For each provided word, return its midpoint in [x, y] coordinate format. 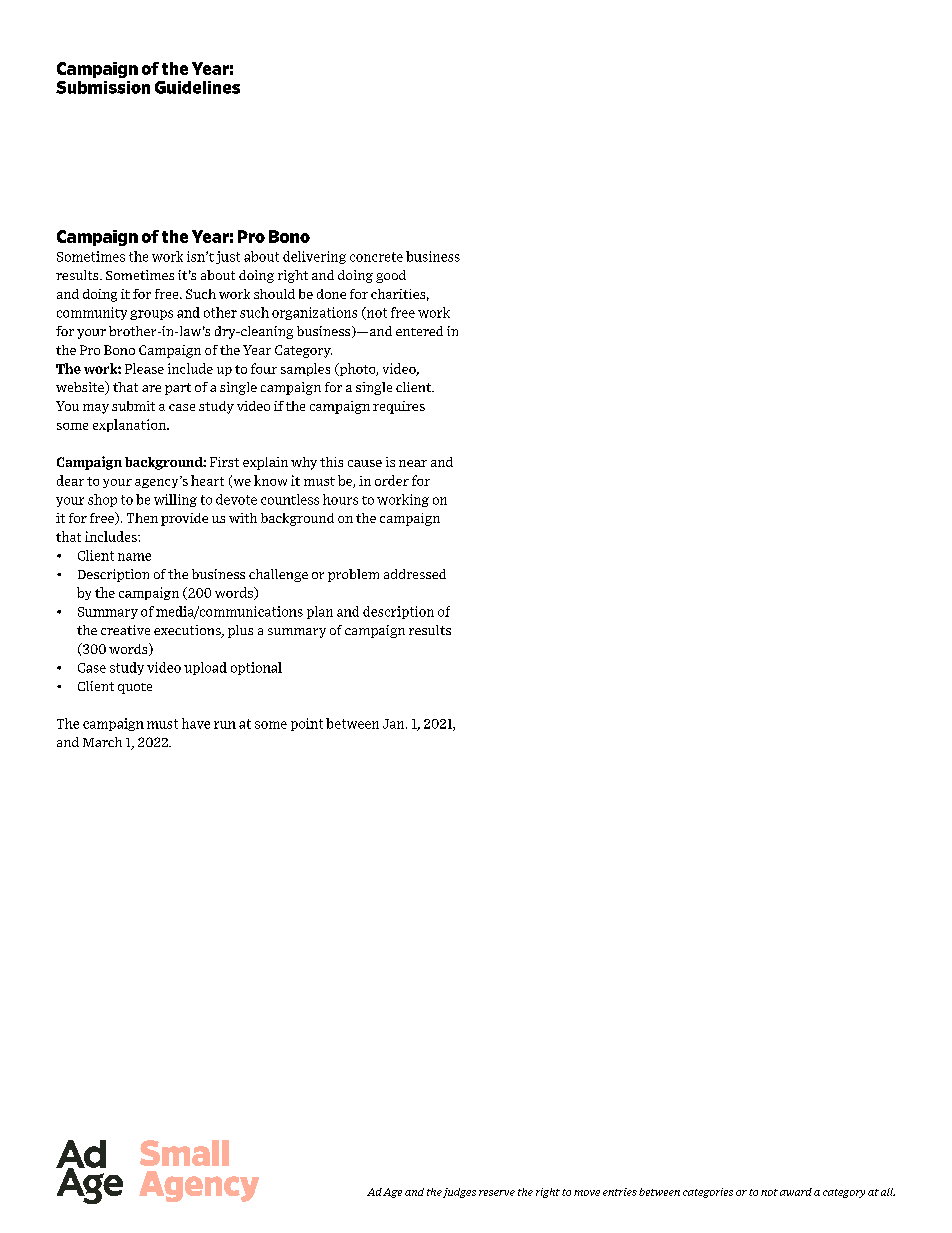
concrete [376, 257]
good [391, 276]
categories [708, 1193]
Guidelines [197, 87]
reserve [497, 1193]
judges [459, 1193]
